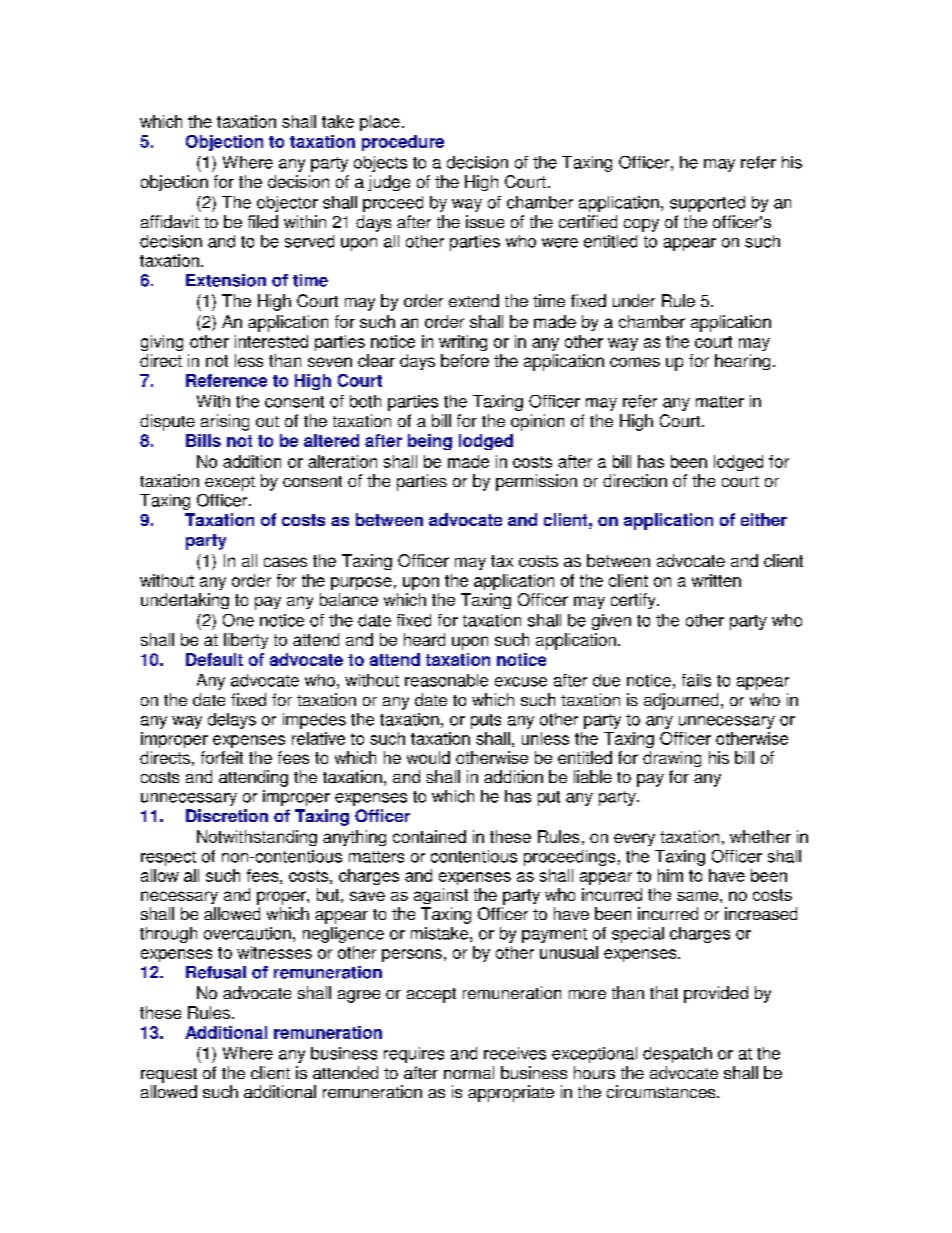 The image size is (952, 1233). Describe the element at coordinates (742, 362) in the image. I see `hearing` at that location.
